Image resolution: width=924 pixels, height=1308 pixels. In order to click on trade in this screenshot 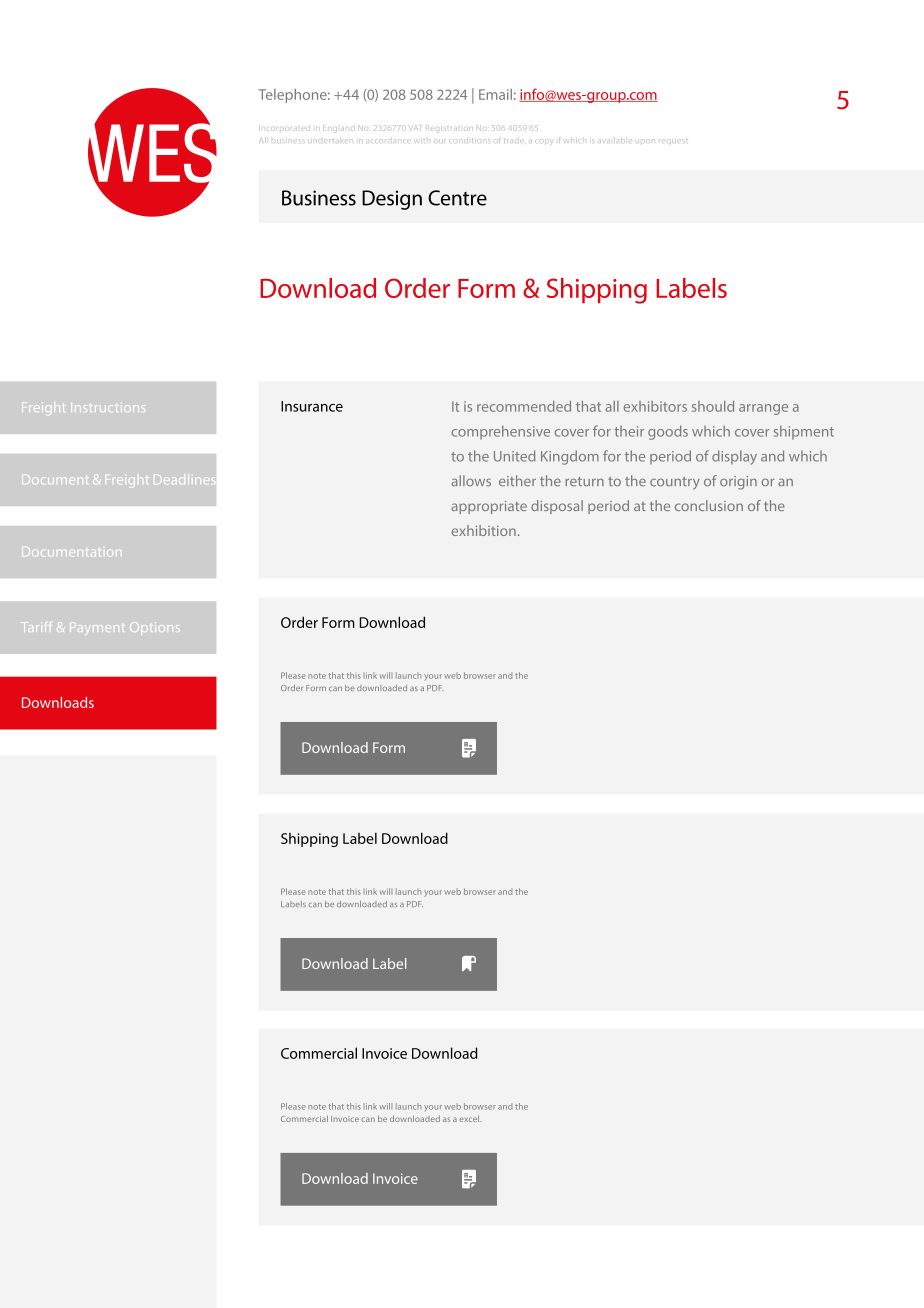, I will do `click(514, 141)`.
